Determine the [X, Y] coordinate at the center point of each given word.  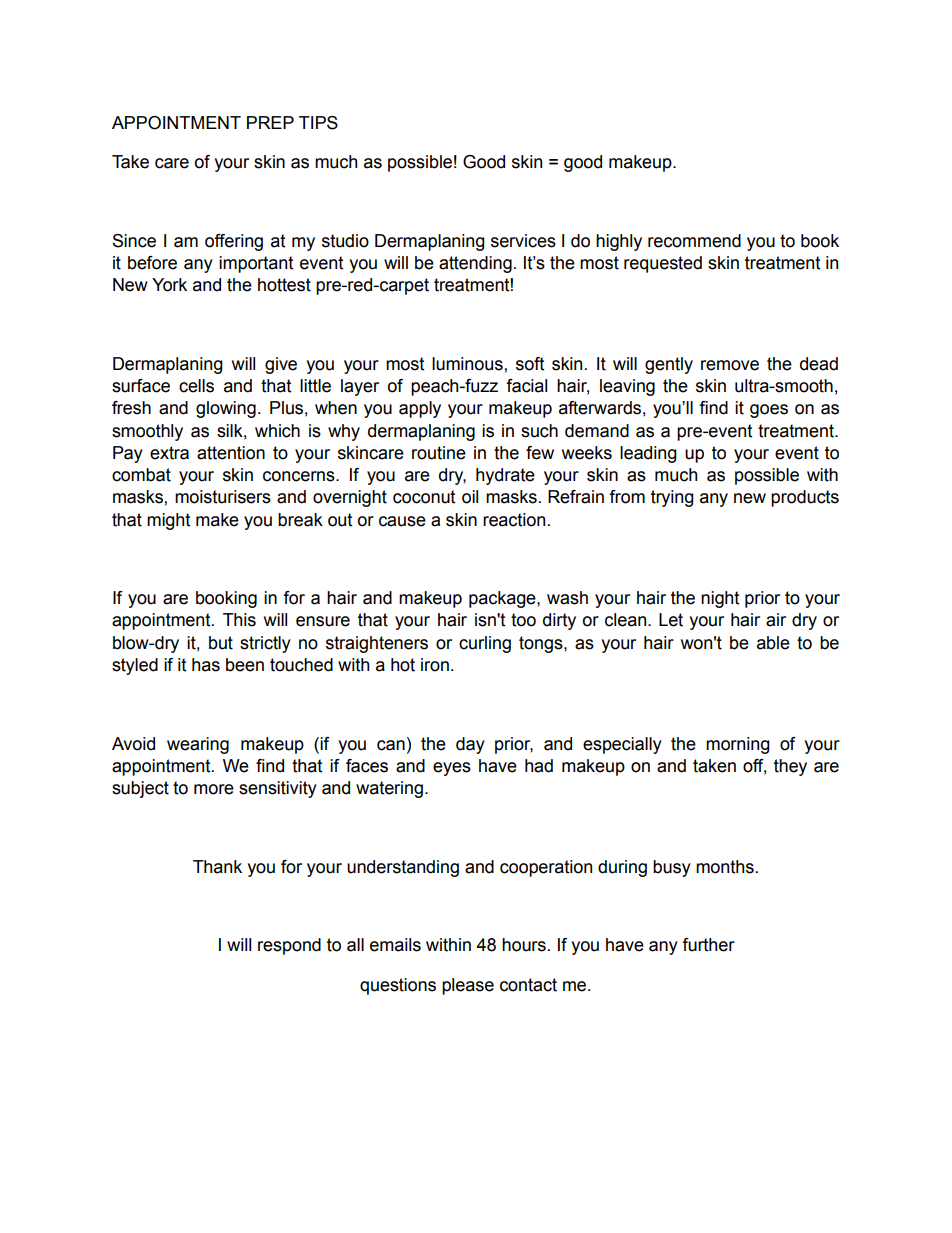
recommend [694, 241]
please [468, 986]
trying [672, 498]
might [168, 521]
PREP [270, 122]
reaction [514, 520]
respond [289, 946]
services [523, 241]
